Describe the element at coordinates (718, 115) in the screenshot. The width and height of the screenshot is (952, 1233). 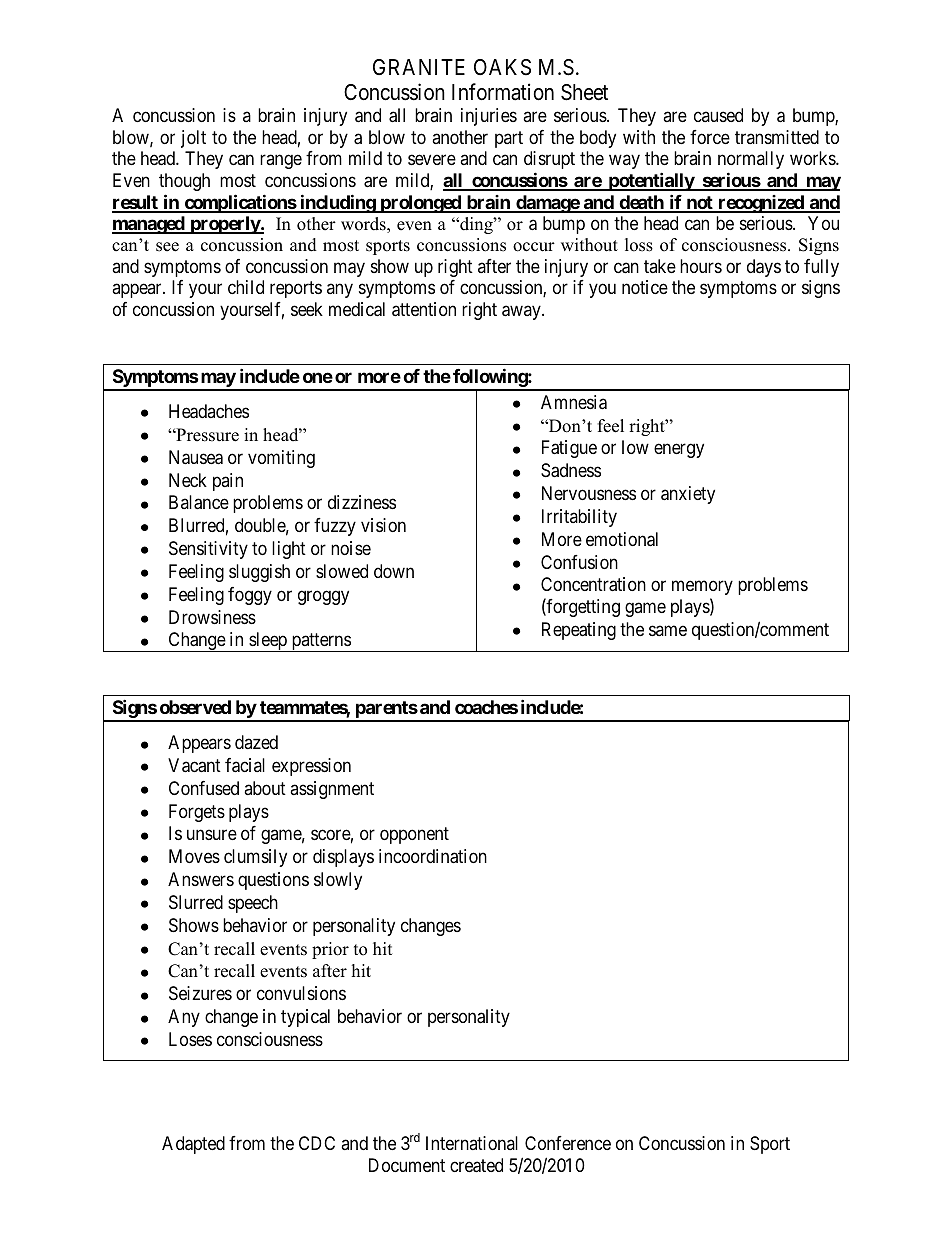
I see `caused` at that location.
